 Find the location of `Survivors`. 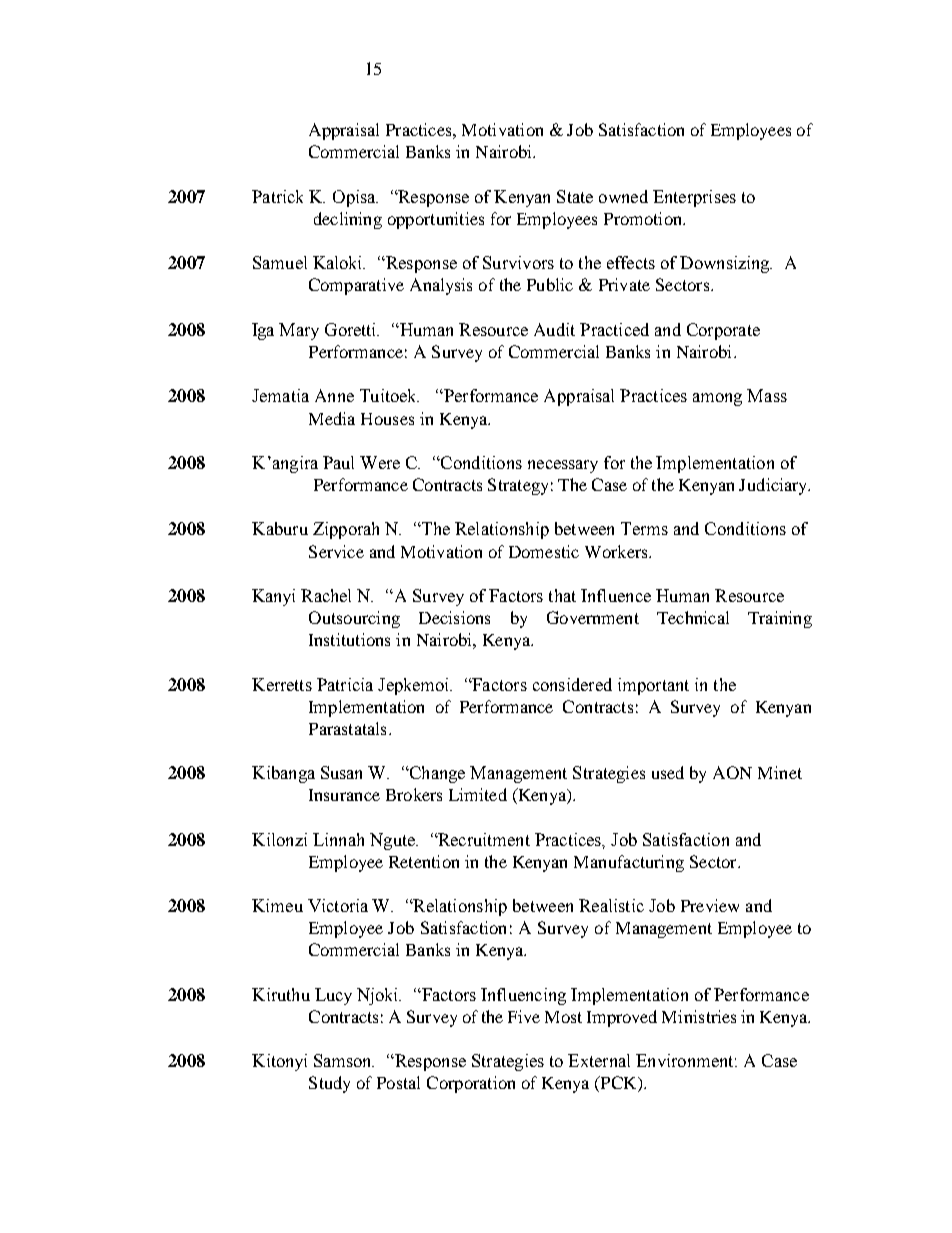

Survivors is located at coordinates (518, 262).
